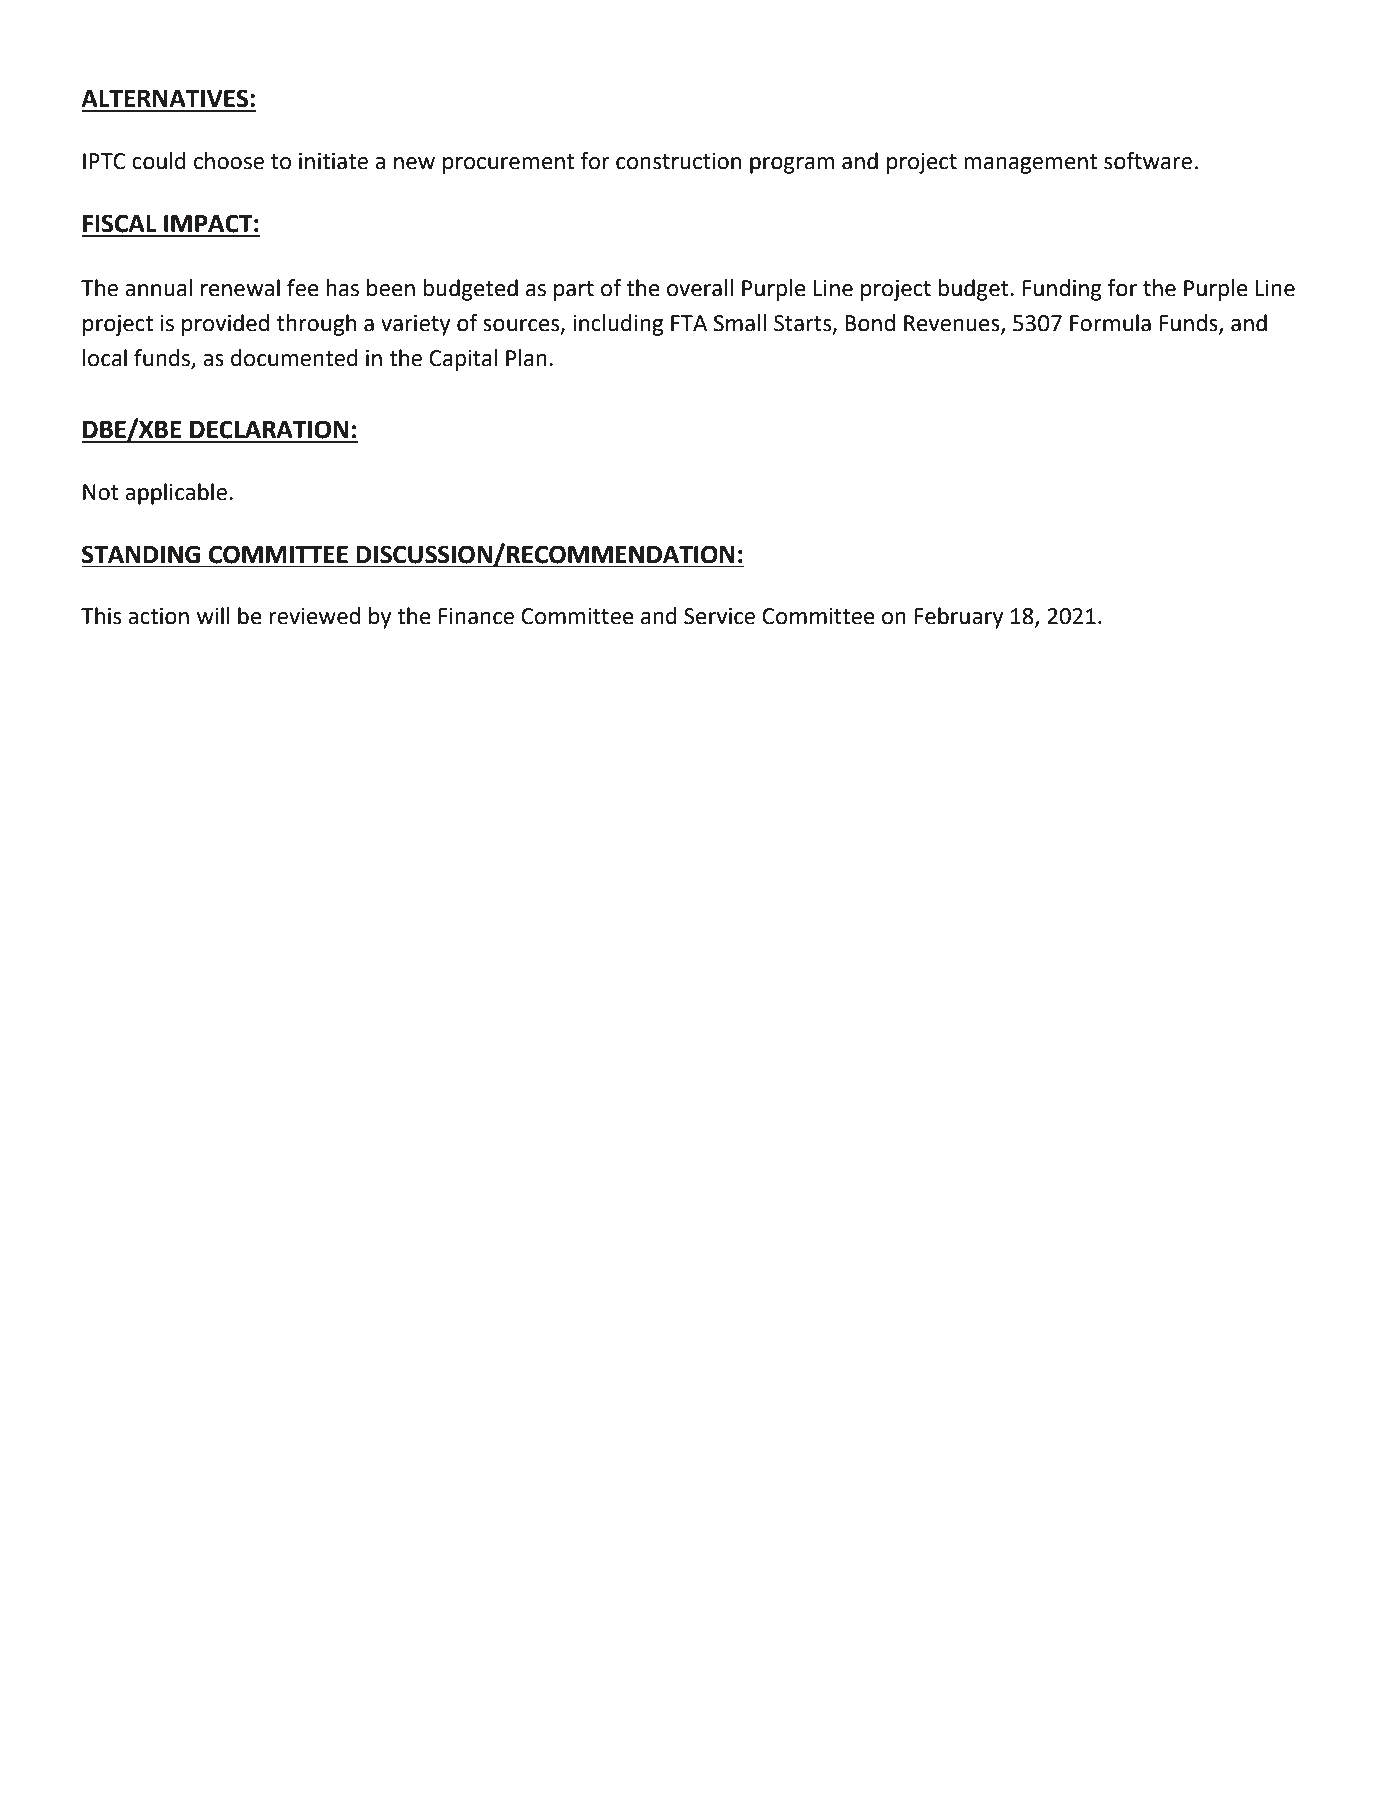 Image resolution: width=1387 pixels, height=1794 pixels. I want to click on Not, so click(101, 492).
